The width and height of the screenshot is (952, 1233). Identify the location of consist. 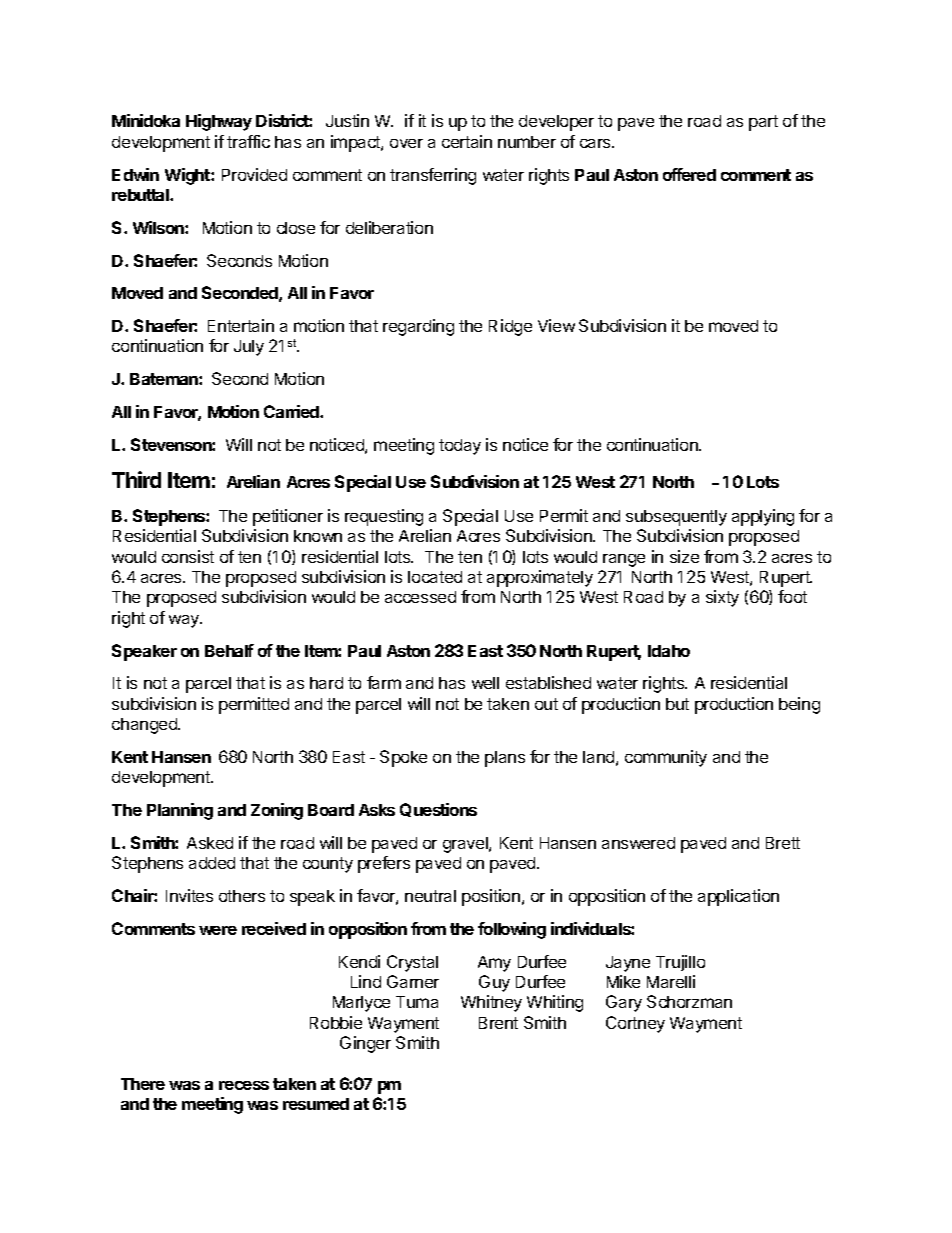
(188, 556).
